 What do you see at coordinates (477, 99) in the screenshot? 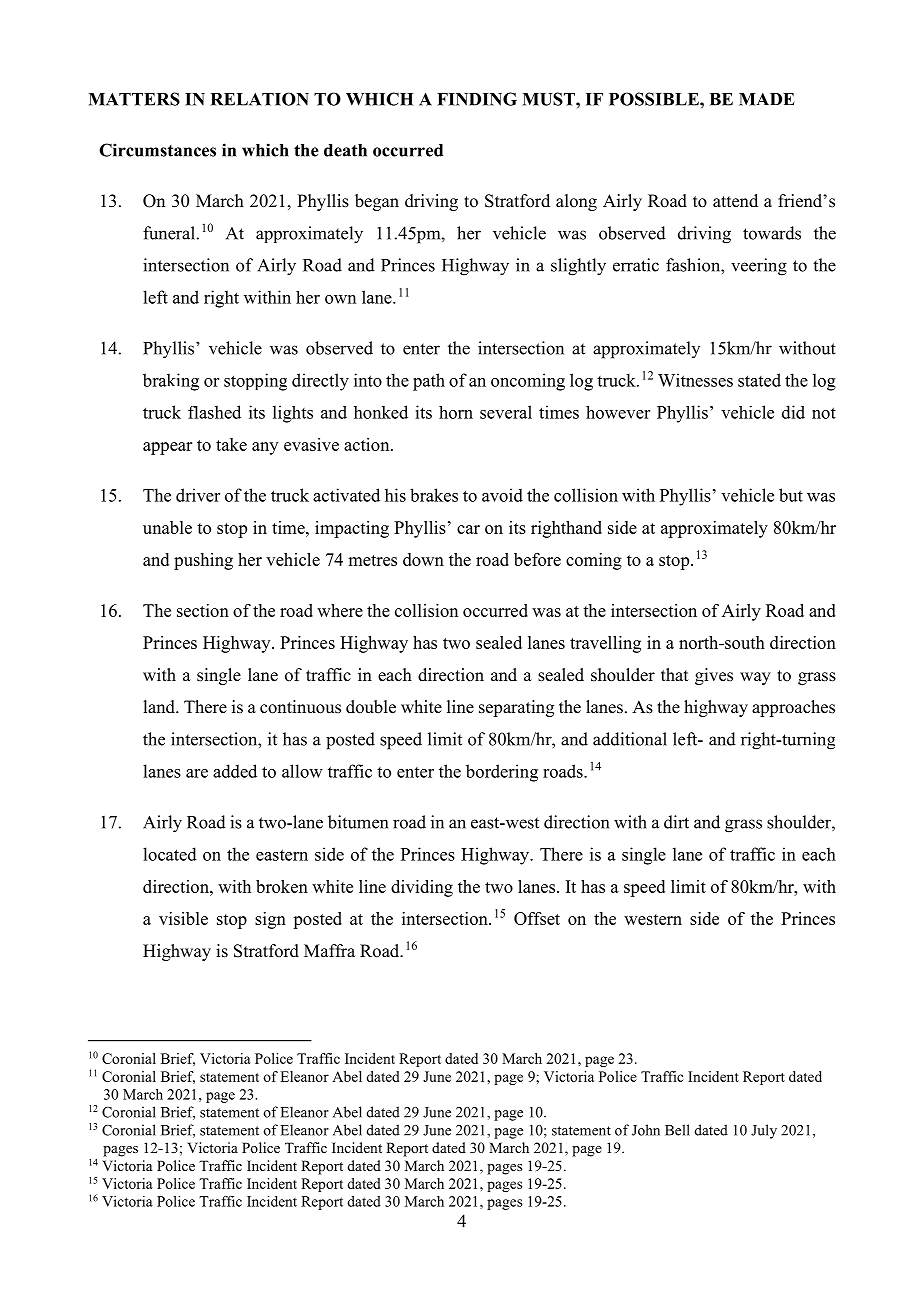
I see `FINDING` at bounding box center [477, 99].
